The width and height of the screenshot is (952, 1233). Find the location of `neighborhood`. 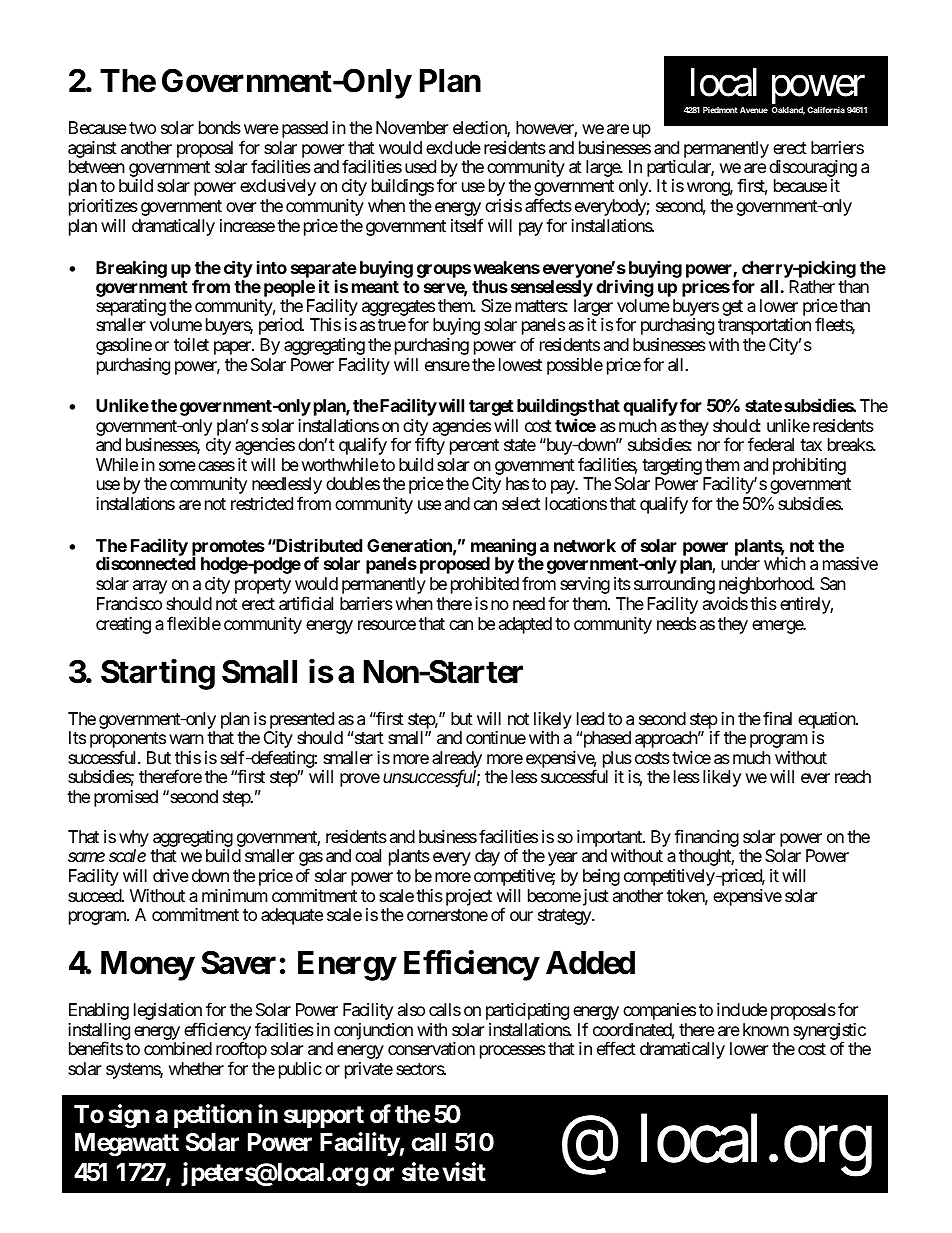

neighborhood is located at coordinates (766, 585).
